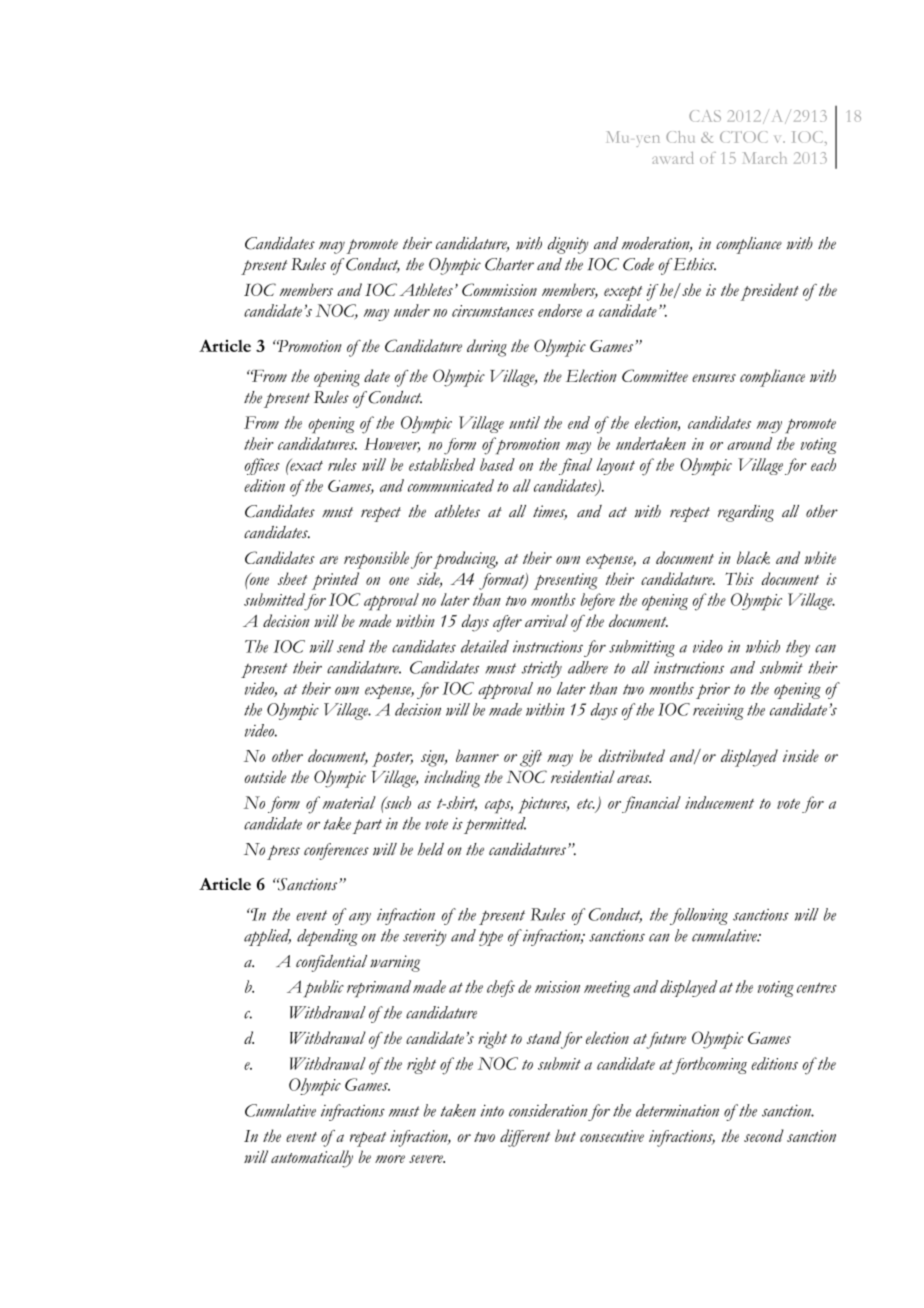 The height and width of the screenshot is (1308, 924). What do you see at coordinates (764, 1135) in the screenshot?
I see `second` at bounding box center [764, 1135].
